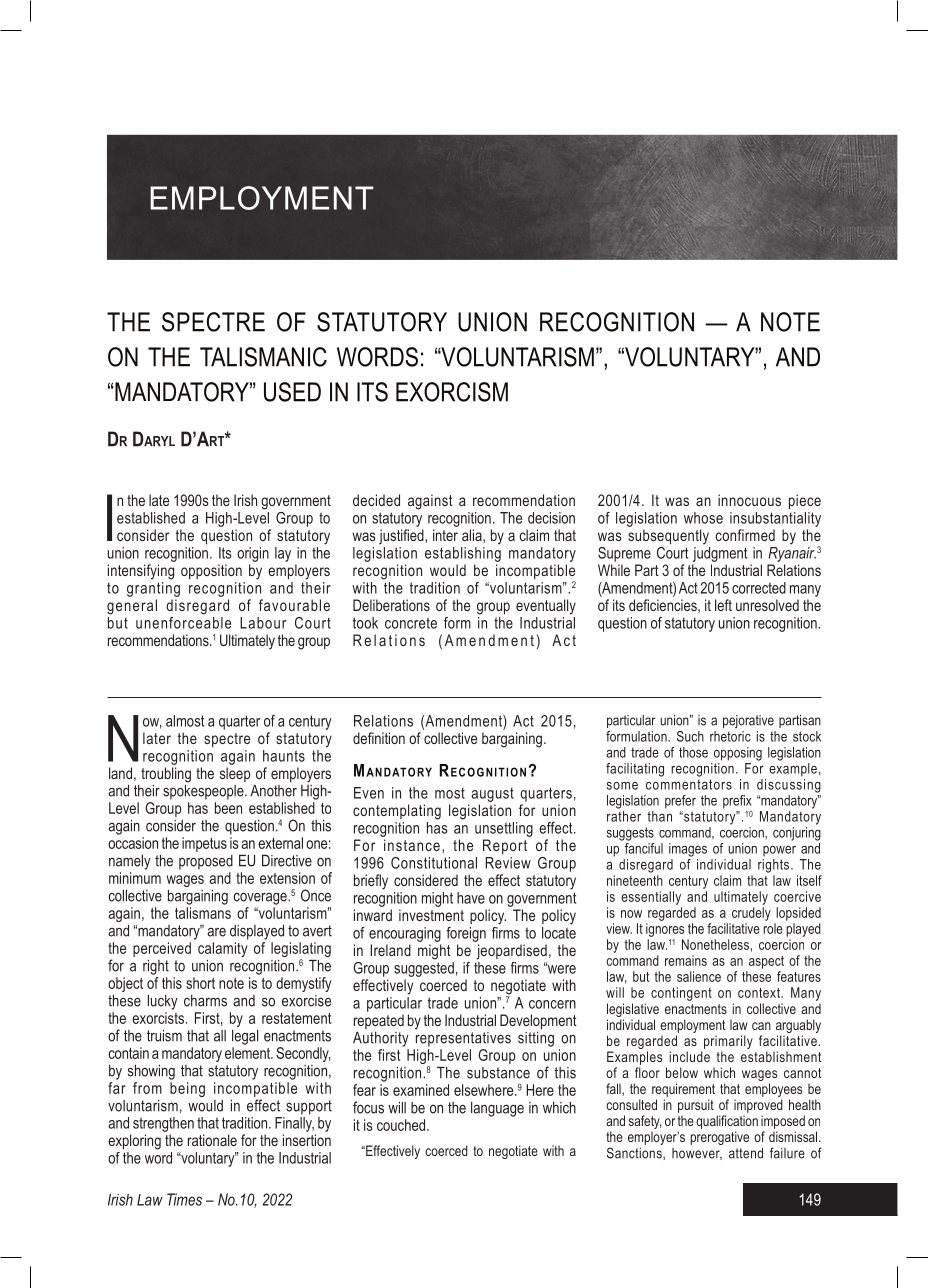 The width and height of the page is (928, 1288). I want to click on USED, so click(292, 392).
